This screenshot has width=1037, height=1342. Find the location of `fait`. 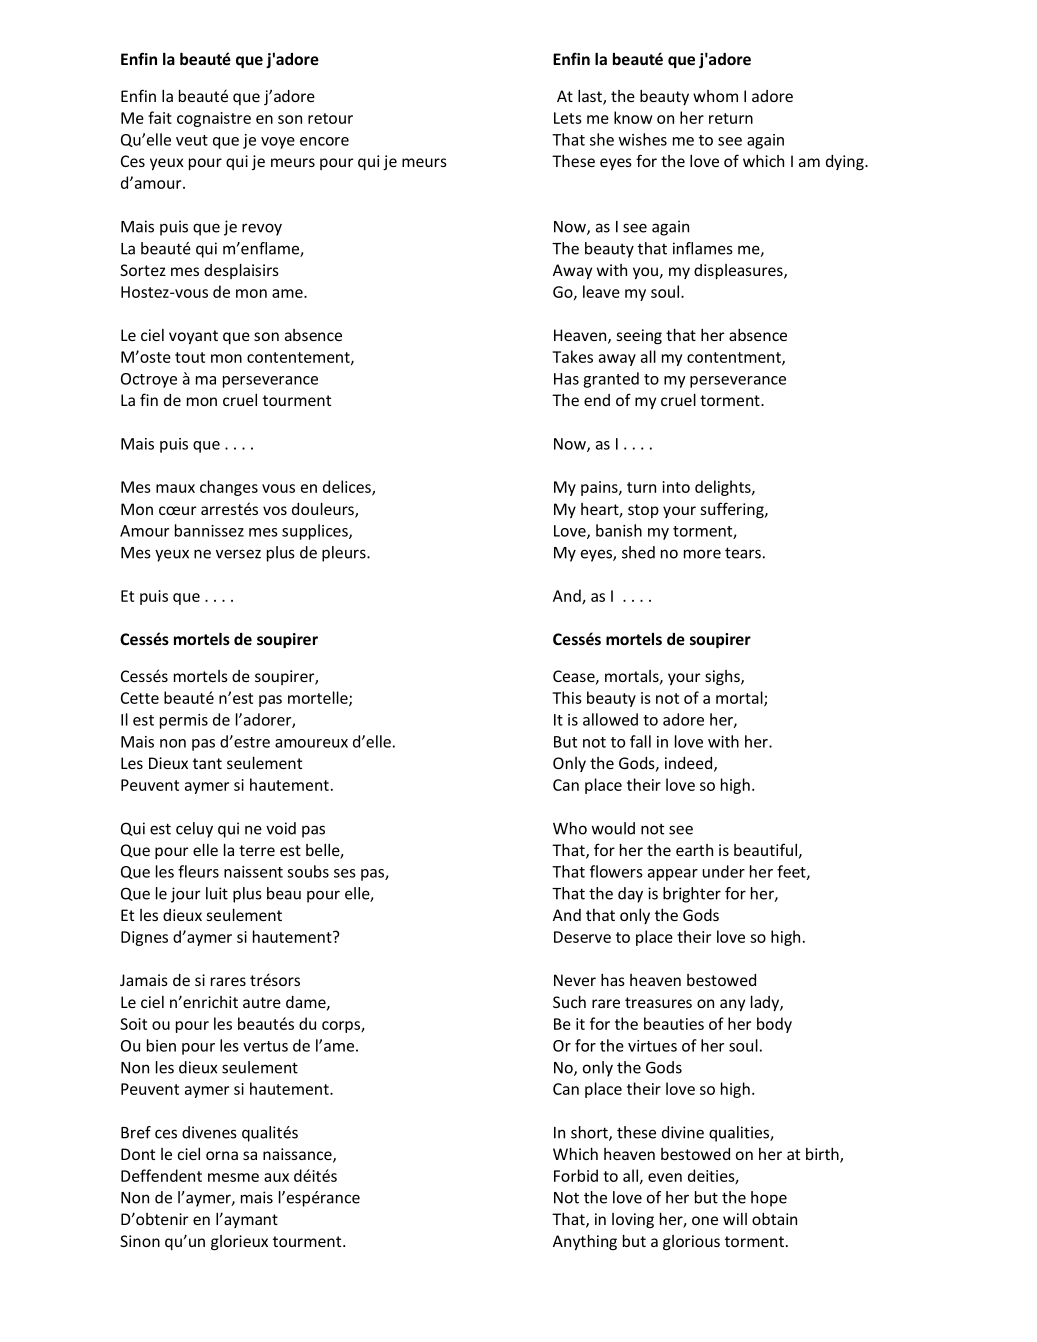

fait is located at coordinates (160, 117).
